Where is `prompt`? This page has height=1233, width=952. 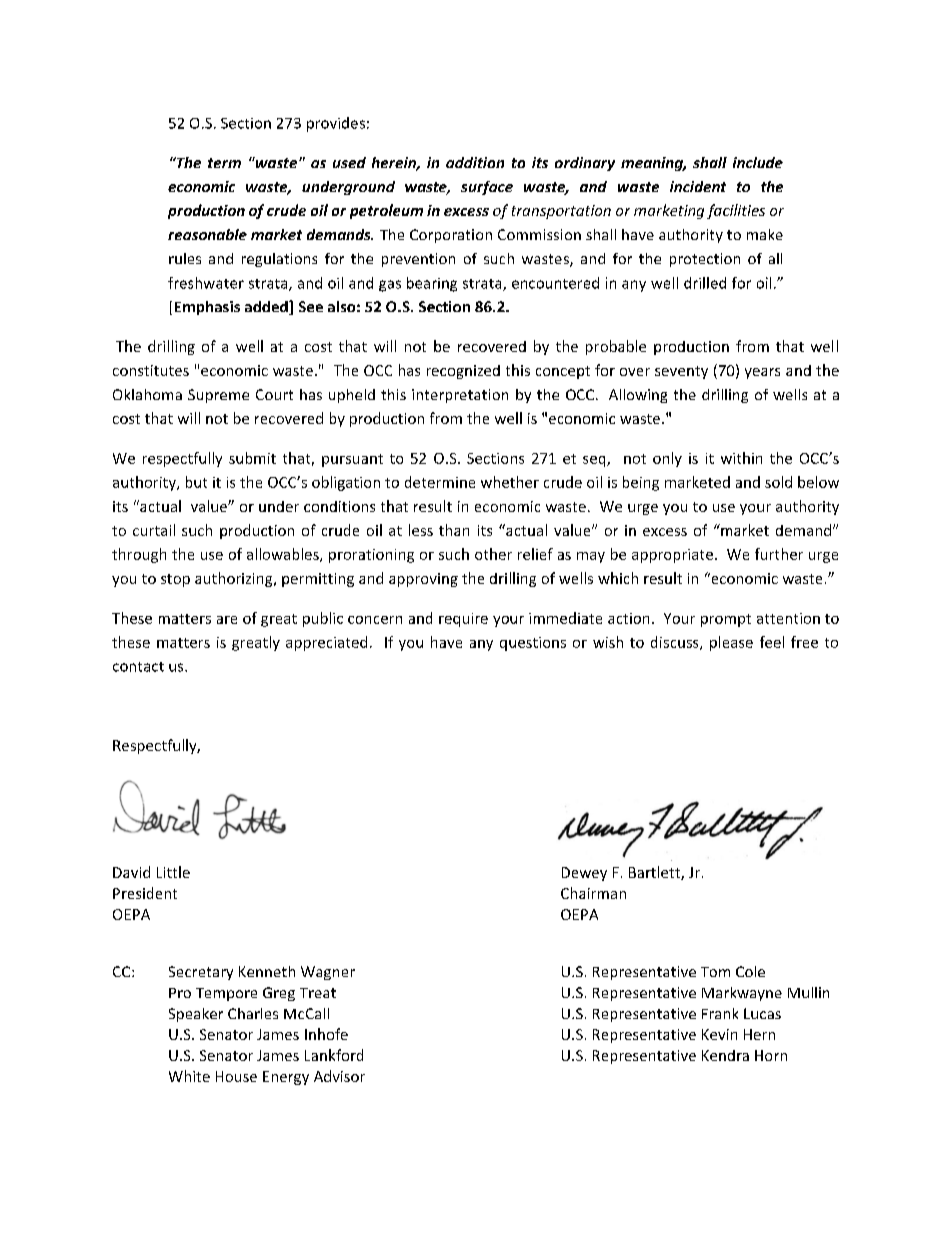 prompt is located at coordinates (726, 620).
